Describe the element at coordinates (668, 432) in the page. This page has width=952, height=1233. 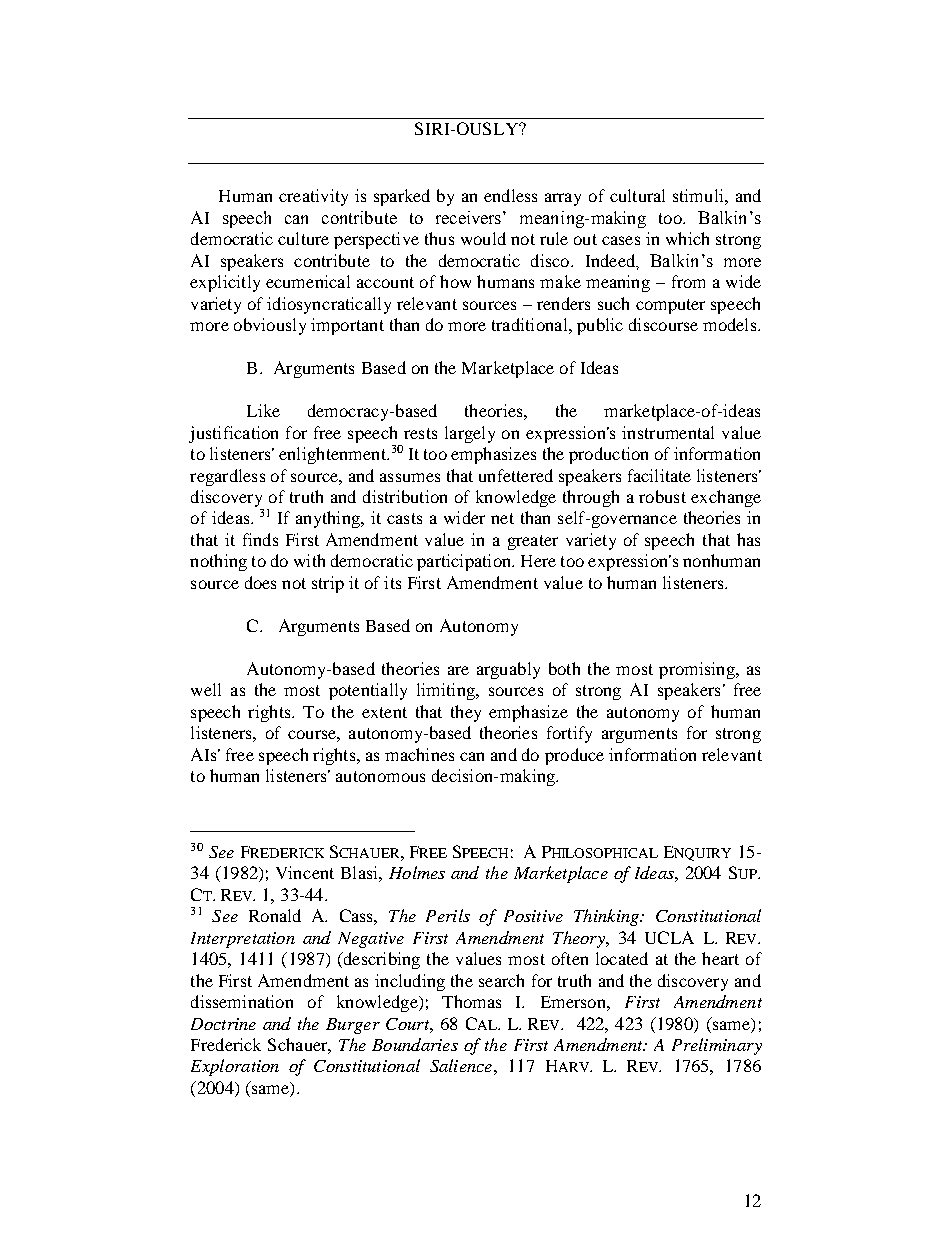
I see `instrumental` at that location.
